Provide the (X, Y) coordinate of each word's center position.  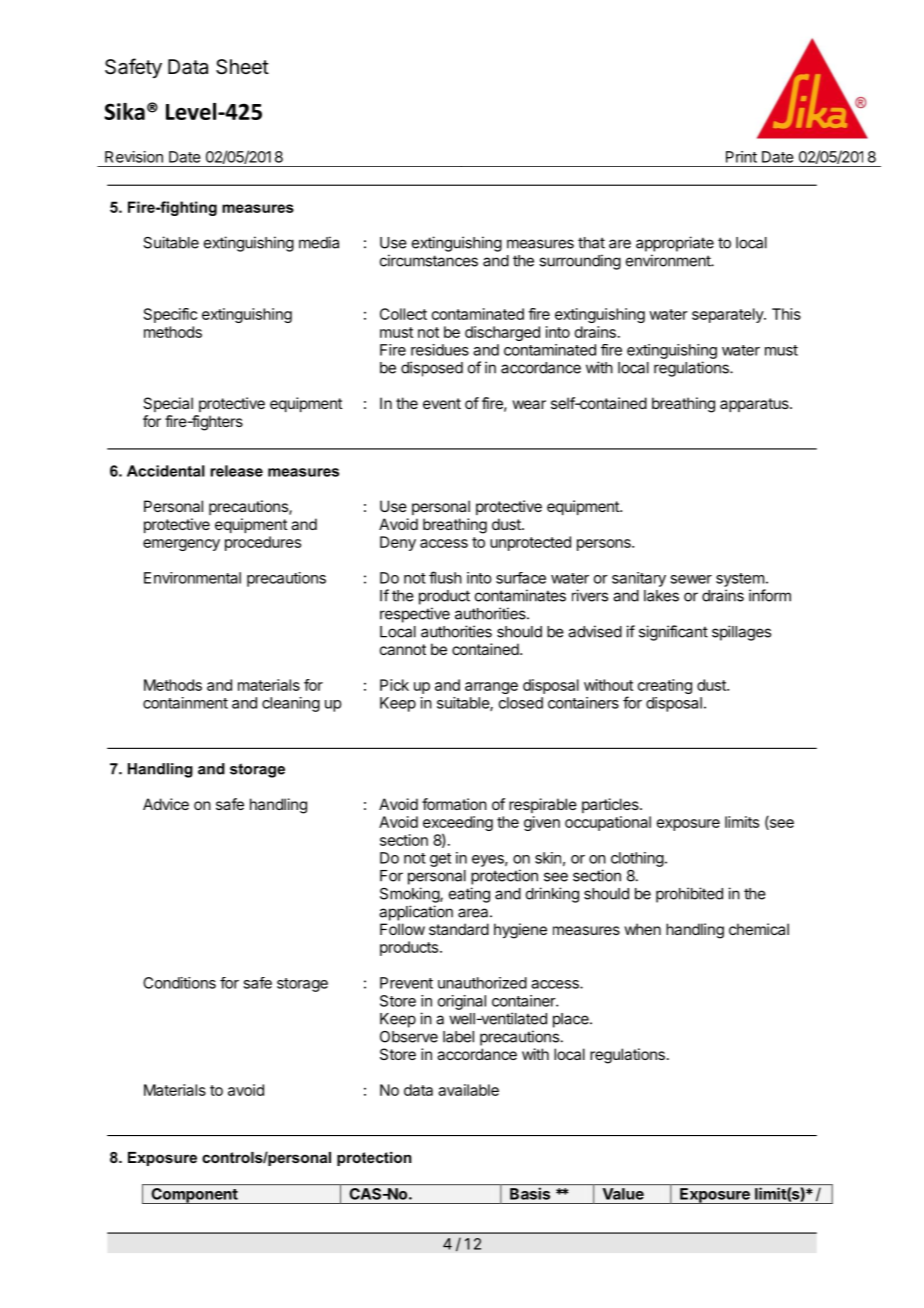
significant (673, 633)
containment (185, 703)
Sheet (242, 67)
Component (194, 1196)
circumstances (429, 260)
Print (741, 157)
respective (415, 615)
